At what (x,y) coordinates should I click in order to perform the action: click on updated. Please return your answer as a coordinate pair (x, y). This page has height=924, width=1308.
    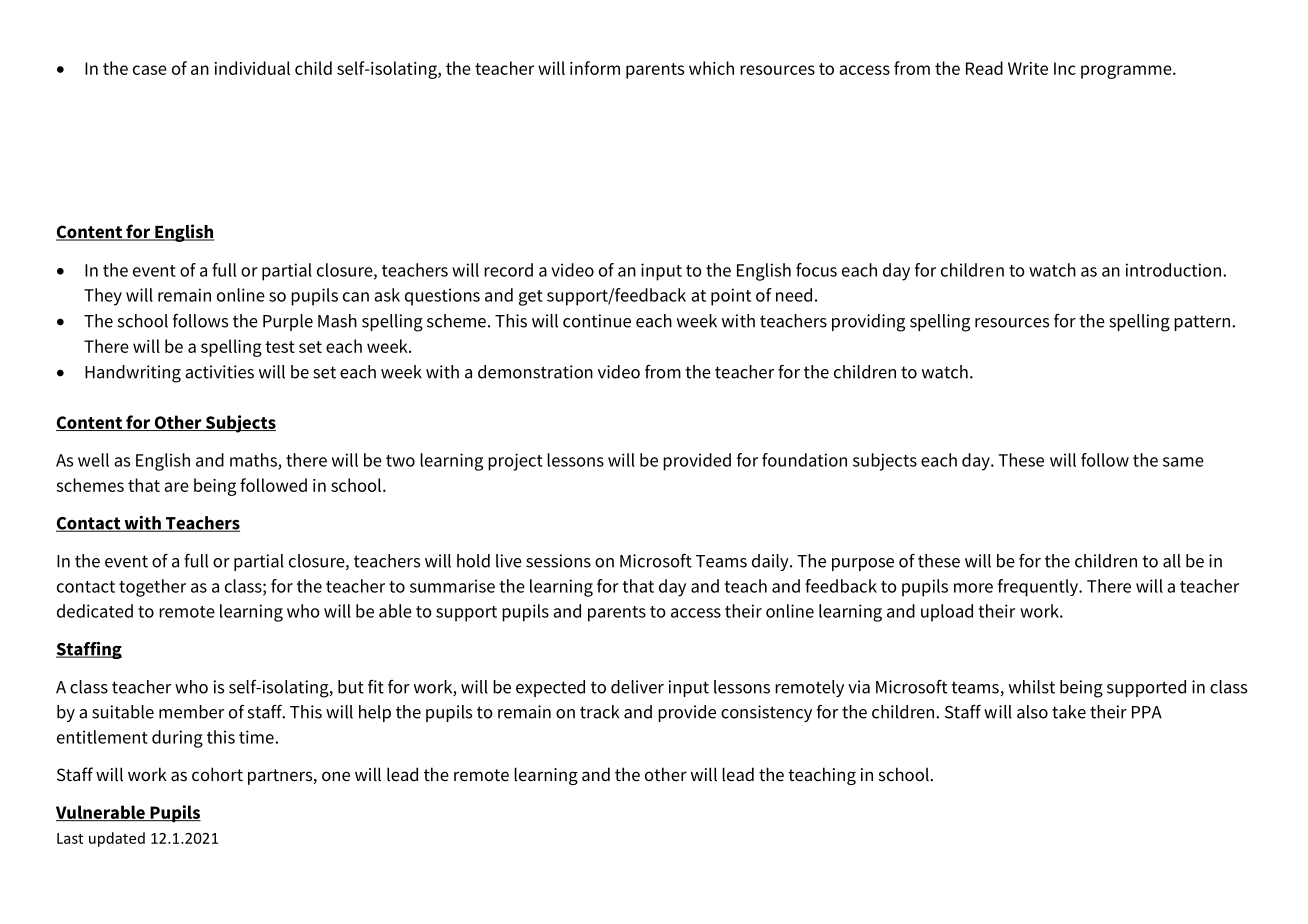
    Looking at the image, I should click on (117, 839).
